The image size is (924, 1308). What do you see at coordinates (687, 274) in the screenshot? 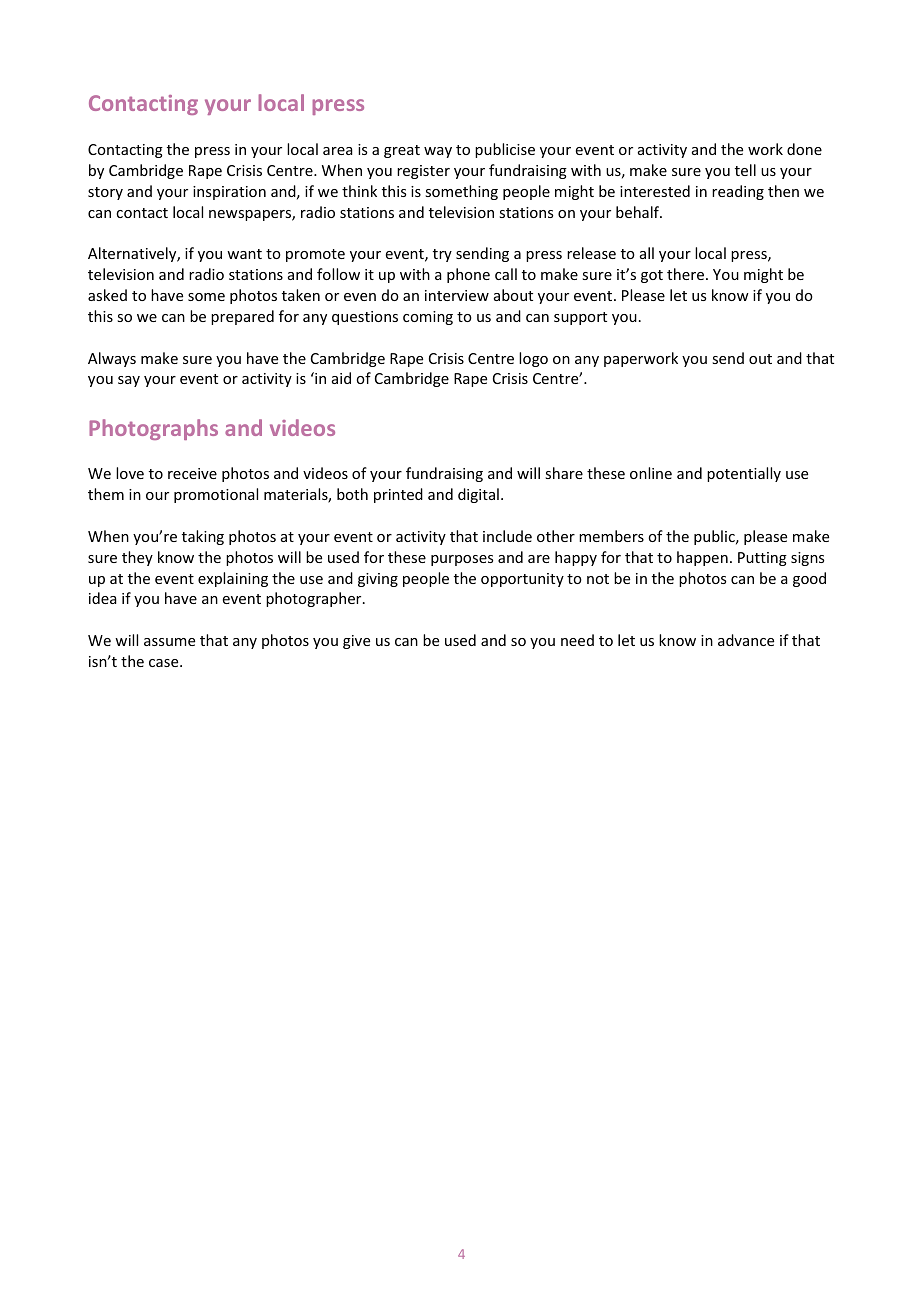
I see `there` at bounding box center [687, 274].
